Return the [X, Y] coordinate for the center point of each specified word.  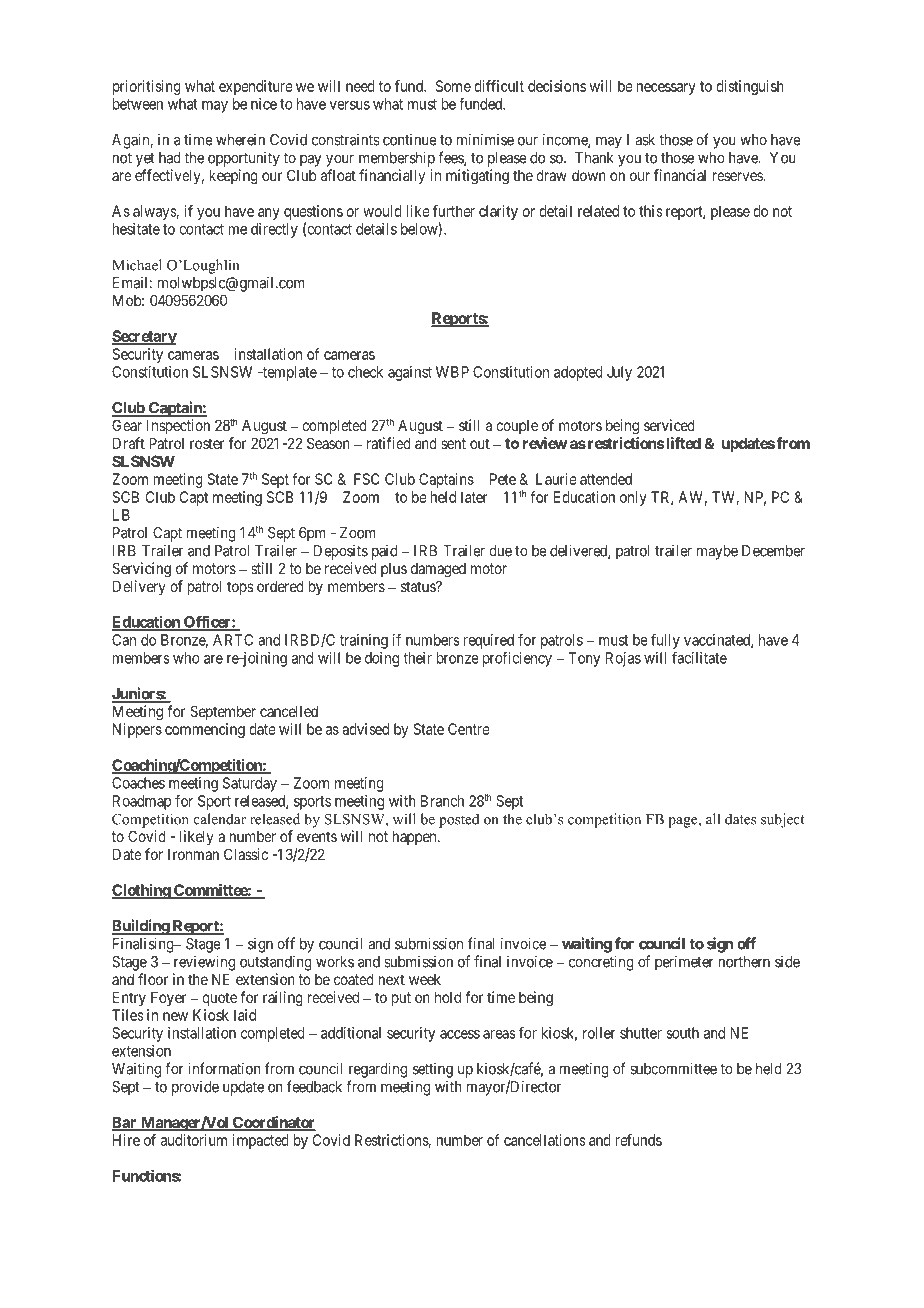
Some [453, 86]
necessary [666, 89]
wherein [240, 139]
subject [783, 820]
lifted [682, 443]
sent [453, 443]
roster [207, 443]
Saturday [250, 784]
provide [195, 1088]
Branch [442, 801]
